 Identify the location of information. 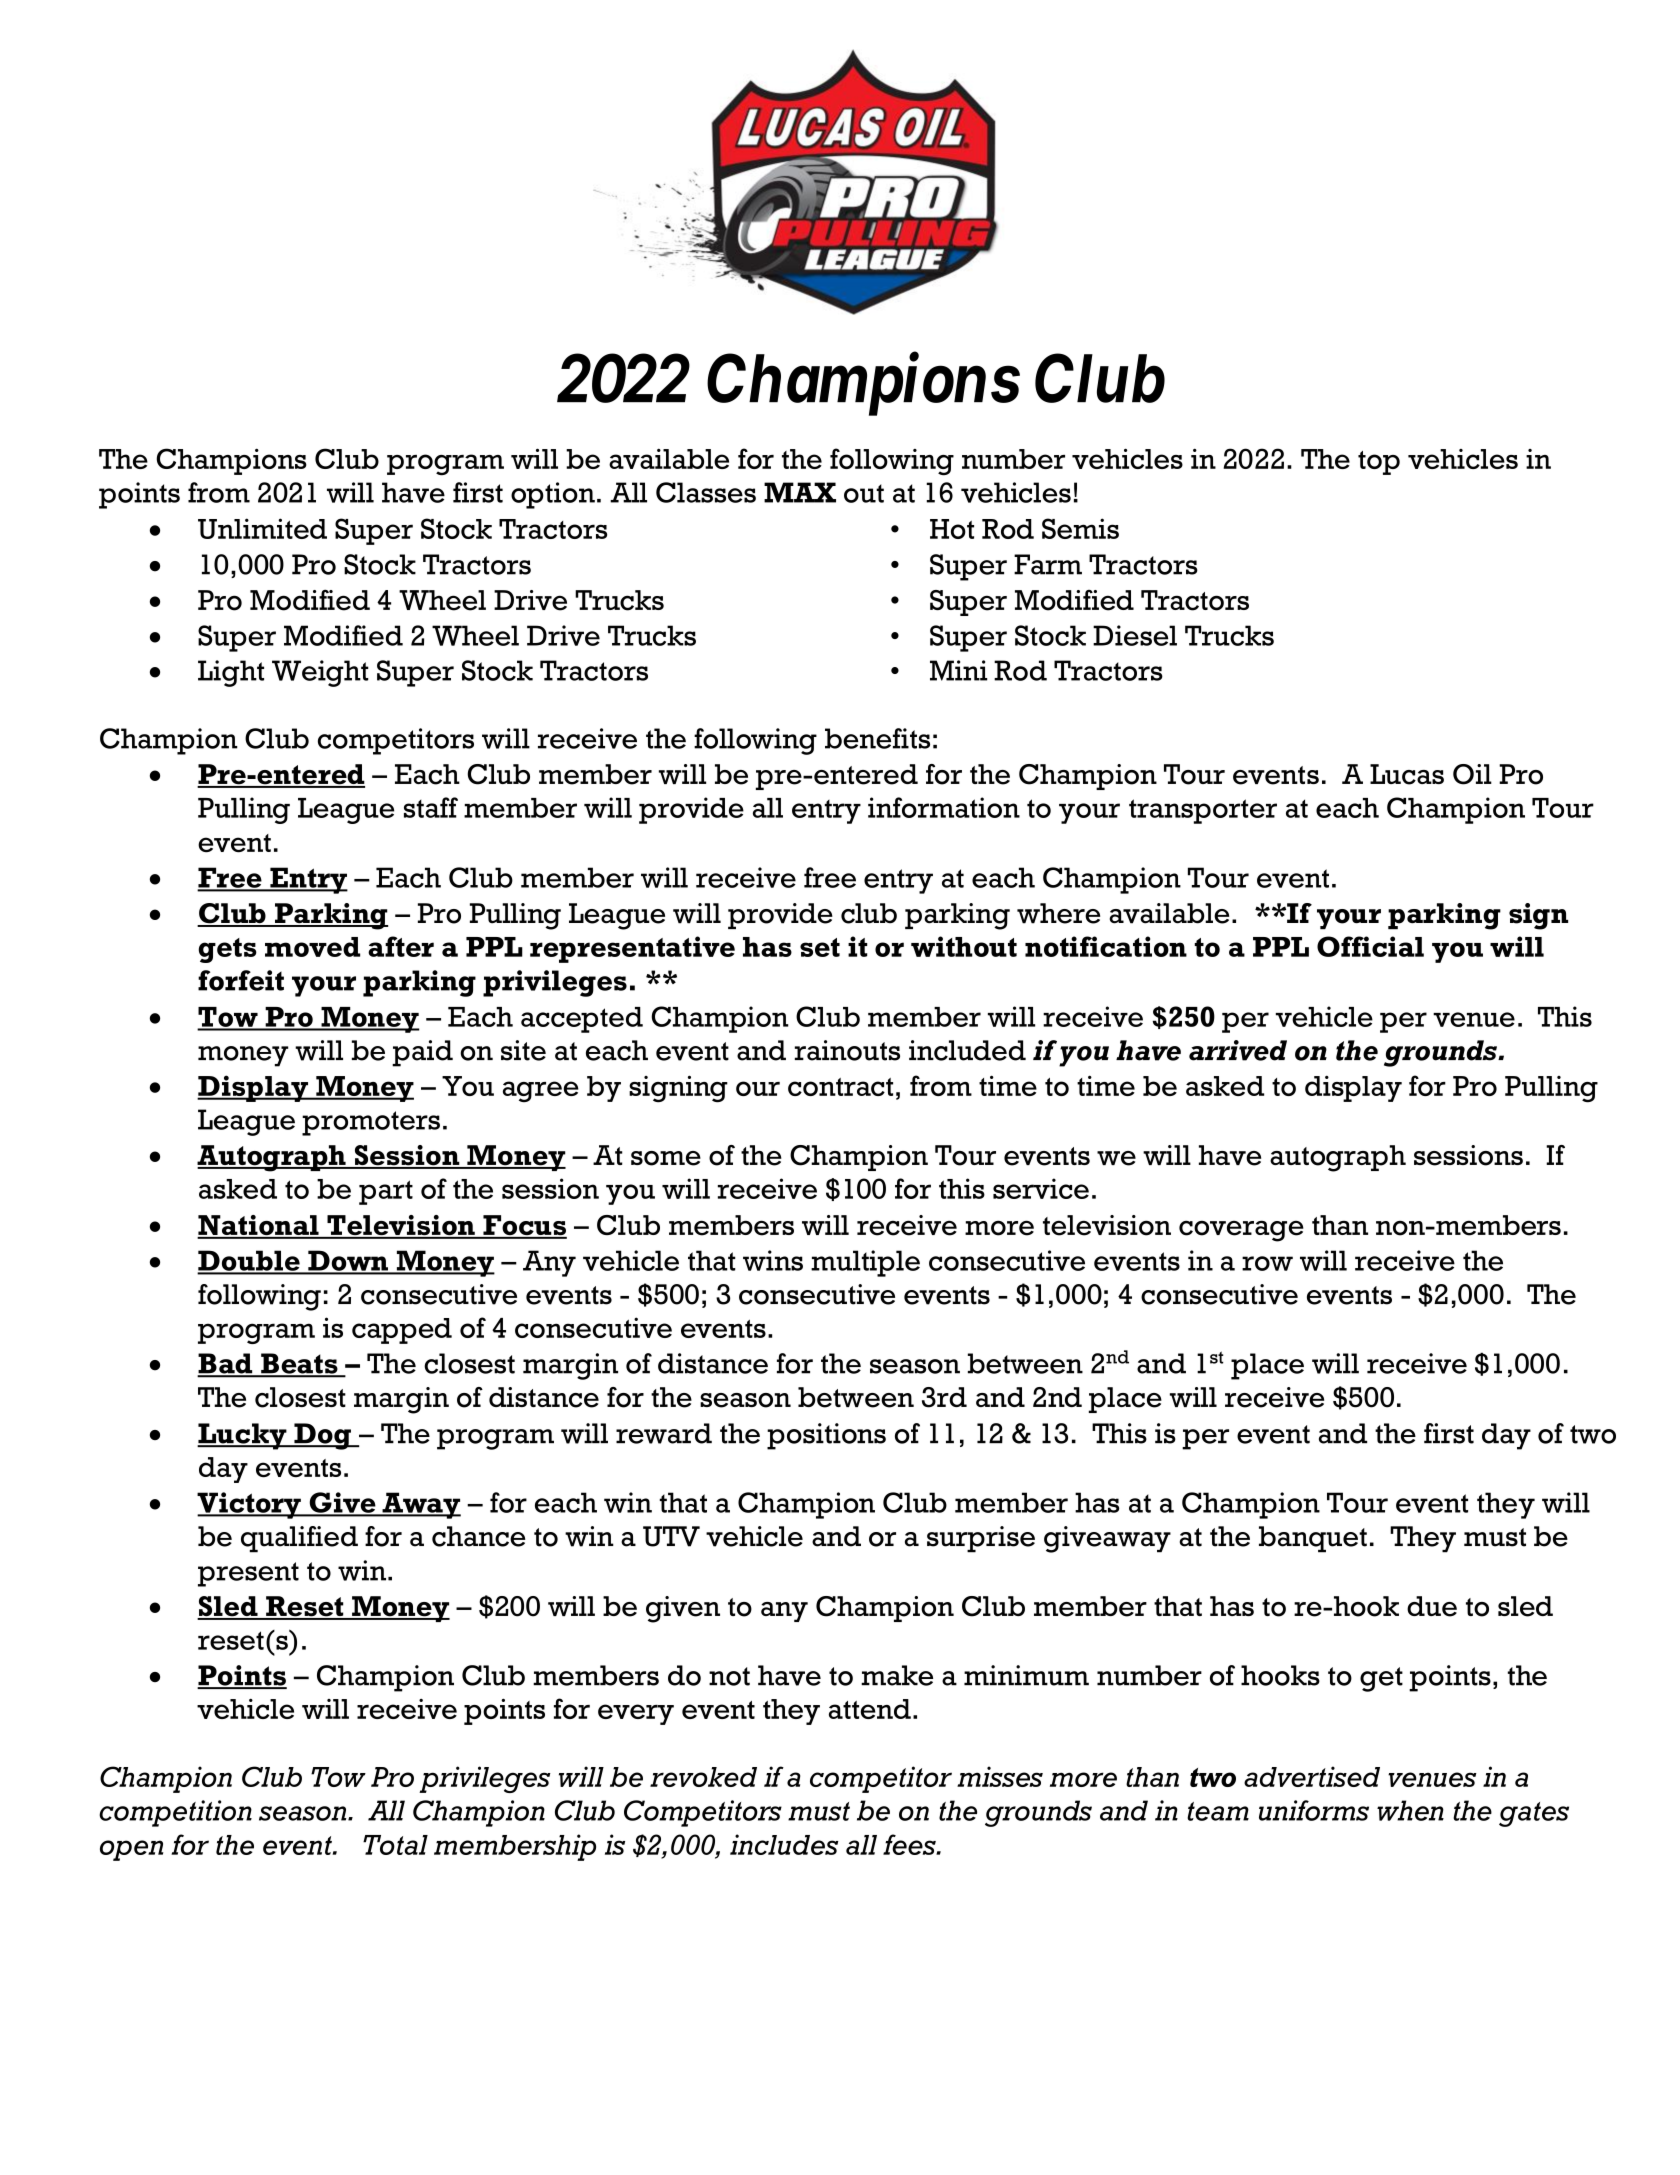
(944, 807).
